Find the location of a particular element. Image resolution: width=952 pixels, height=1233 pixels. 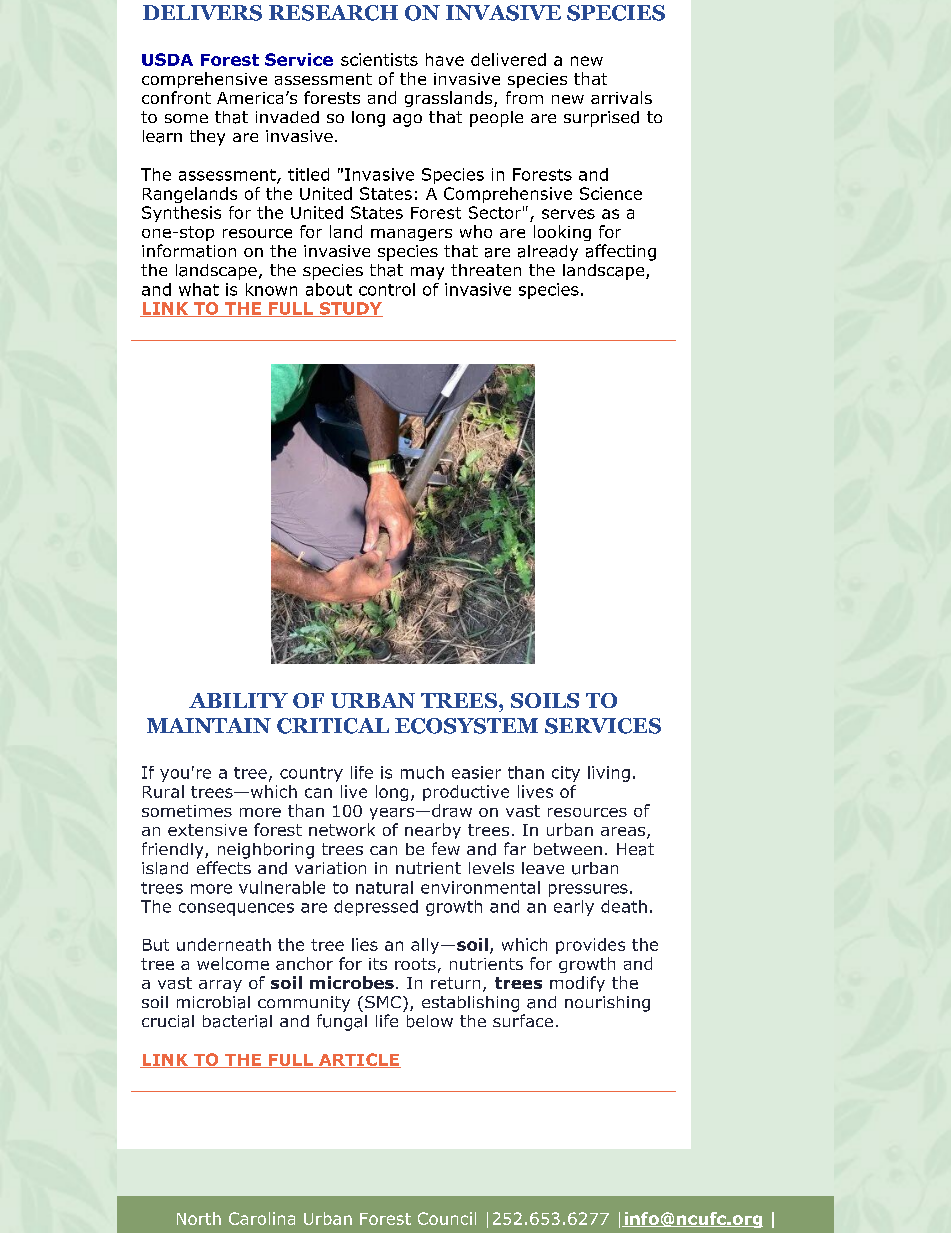

what is located at coordinates (199, 289).
